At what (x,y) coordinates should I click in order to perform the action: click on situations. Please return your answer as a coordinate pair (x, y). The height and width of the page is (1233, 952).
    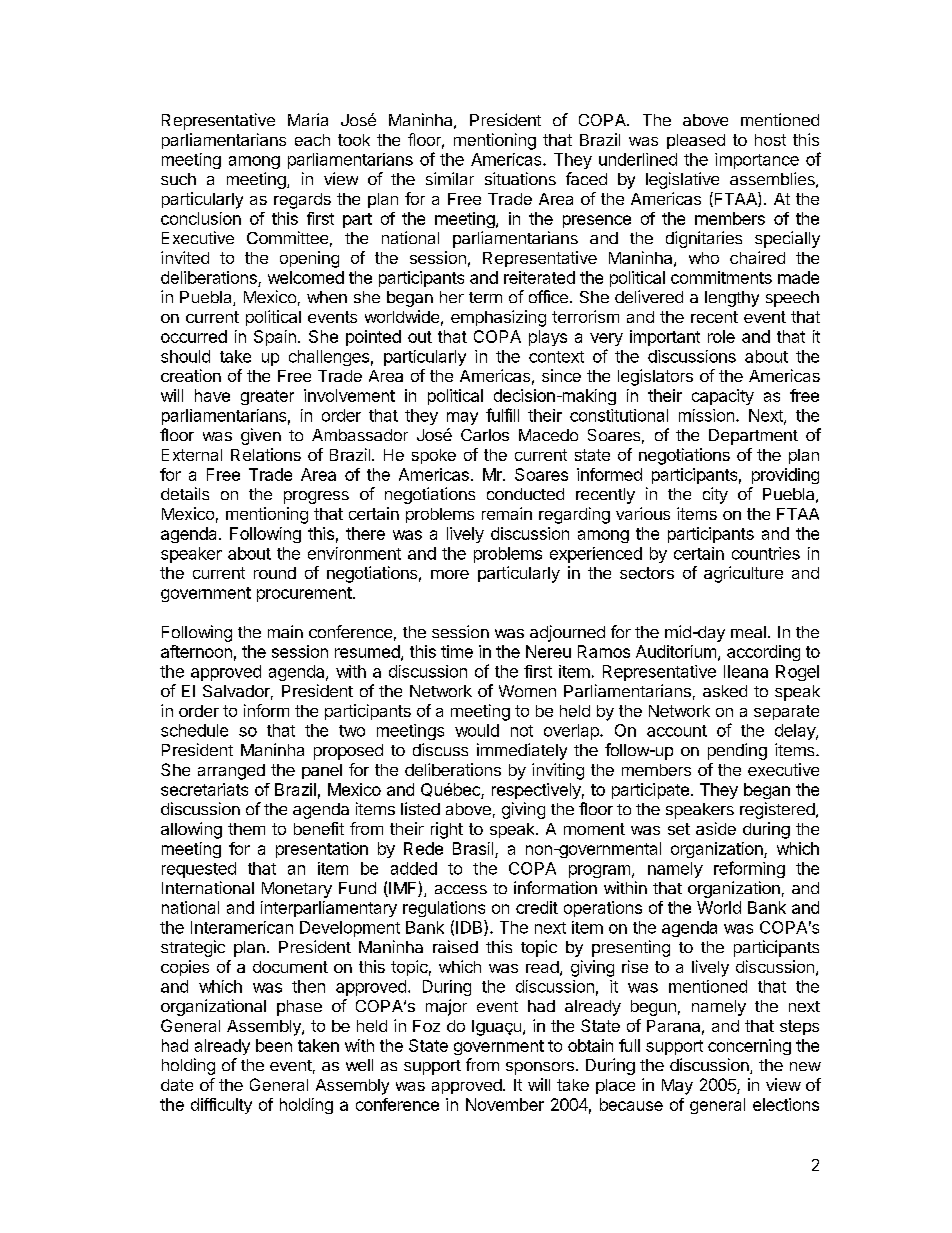
    Looking at the image, I should click on (520, 178).
